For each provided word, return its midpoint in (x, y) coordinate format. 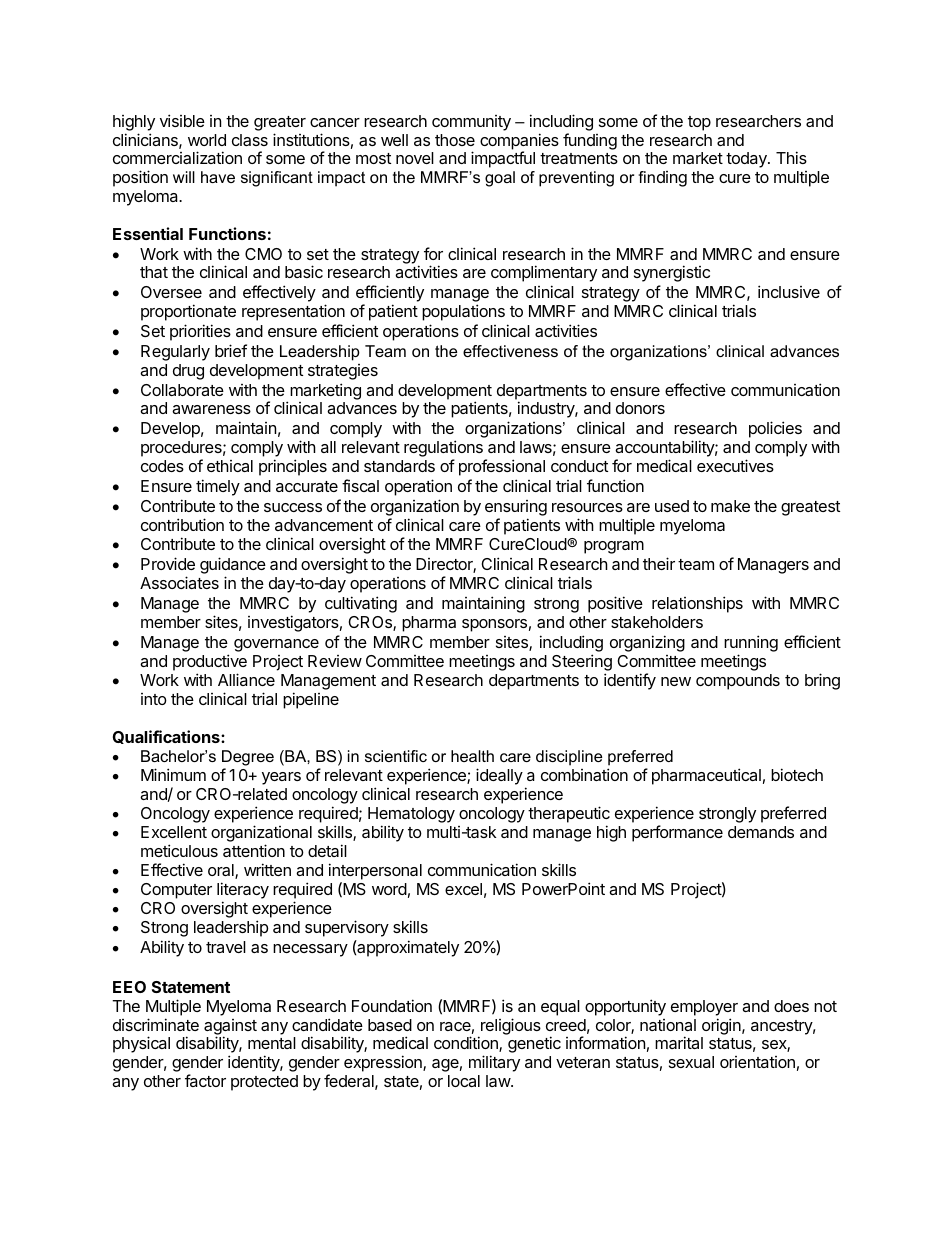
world (207, 140)
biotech (797, 774)
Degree (248, 758)
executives (735, 465)
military (494, 1063)
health (472, 756)
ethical (230, 466)
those (455, 140)
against (230, 1028)
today (747, 160)
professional (502, 467)
